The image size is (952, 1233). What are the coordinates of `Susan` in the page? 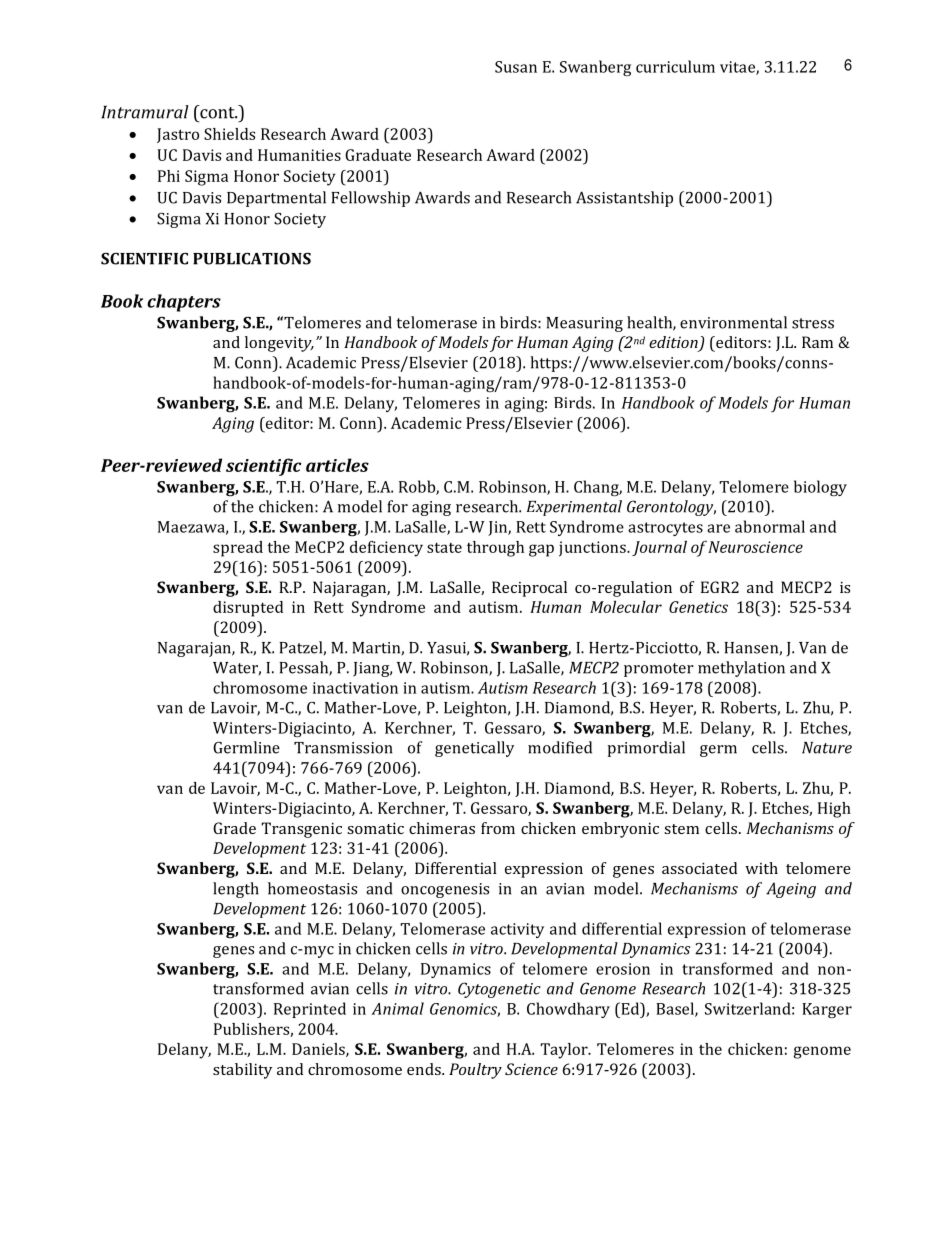 It's located at (516, 67).
